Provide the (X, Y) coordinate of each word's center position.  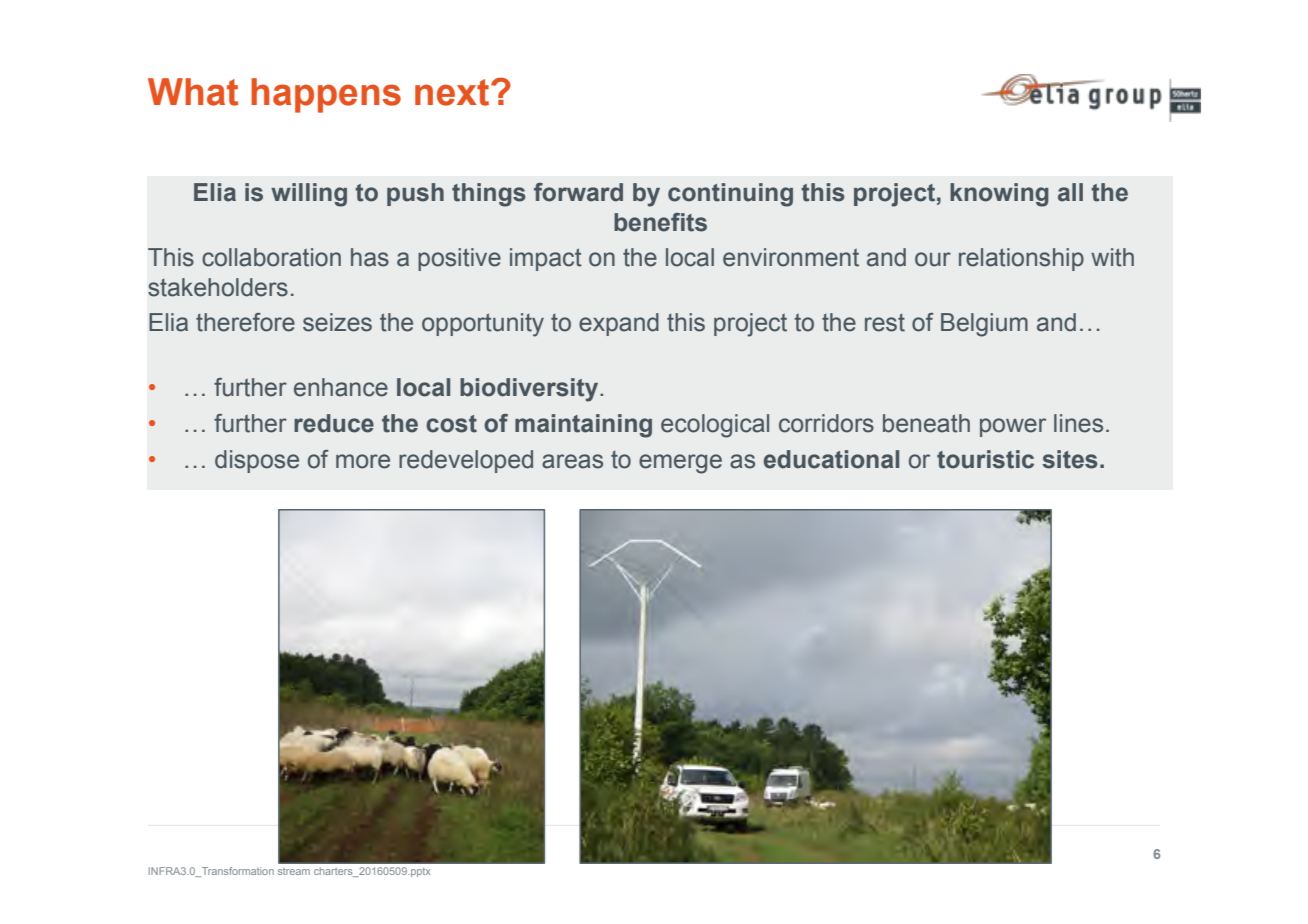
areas (572, 461)
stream (294, 871)
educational (831, 459)
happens (326, 95)
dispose (257, 461)
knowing (999, 195)
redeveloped (466, 461)
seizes (337, 322)
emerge (680, 464)
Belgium (984, 325)
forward (578, 192)
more (363, 461)
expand (619, 324)
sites (1070, 459)
